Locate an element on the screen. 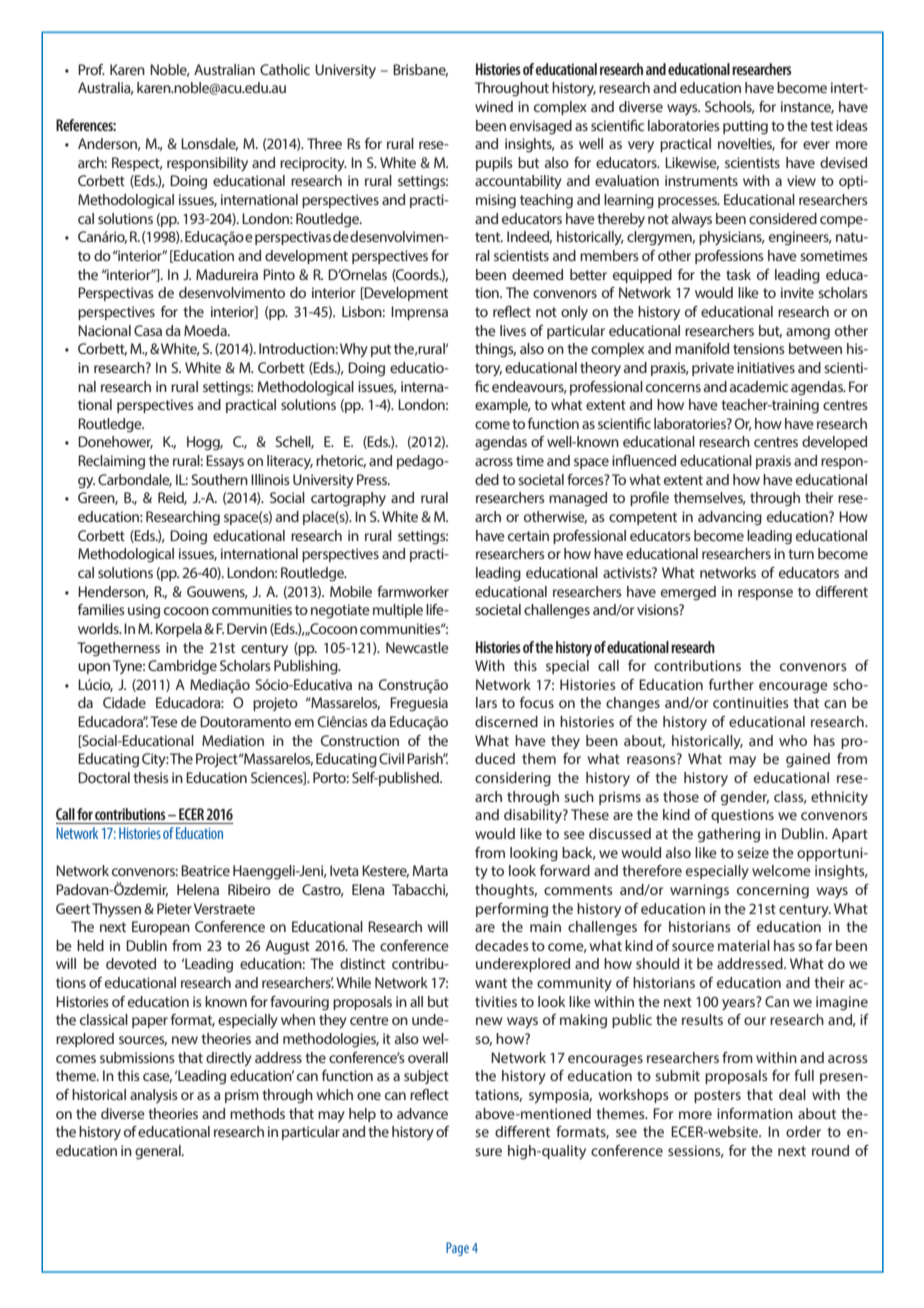  paper is located at coordinates (150, 1022).
